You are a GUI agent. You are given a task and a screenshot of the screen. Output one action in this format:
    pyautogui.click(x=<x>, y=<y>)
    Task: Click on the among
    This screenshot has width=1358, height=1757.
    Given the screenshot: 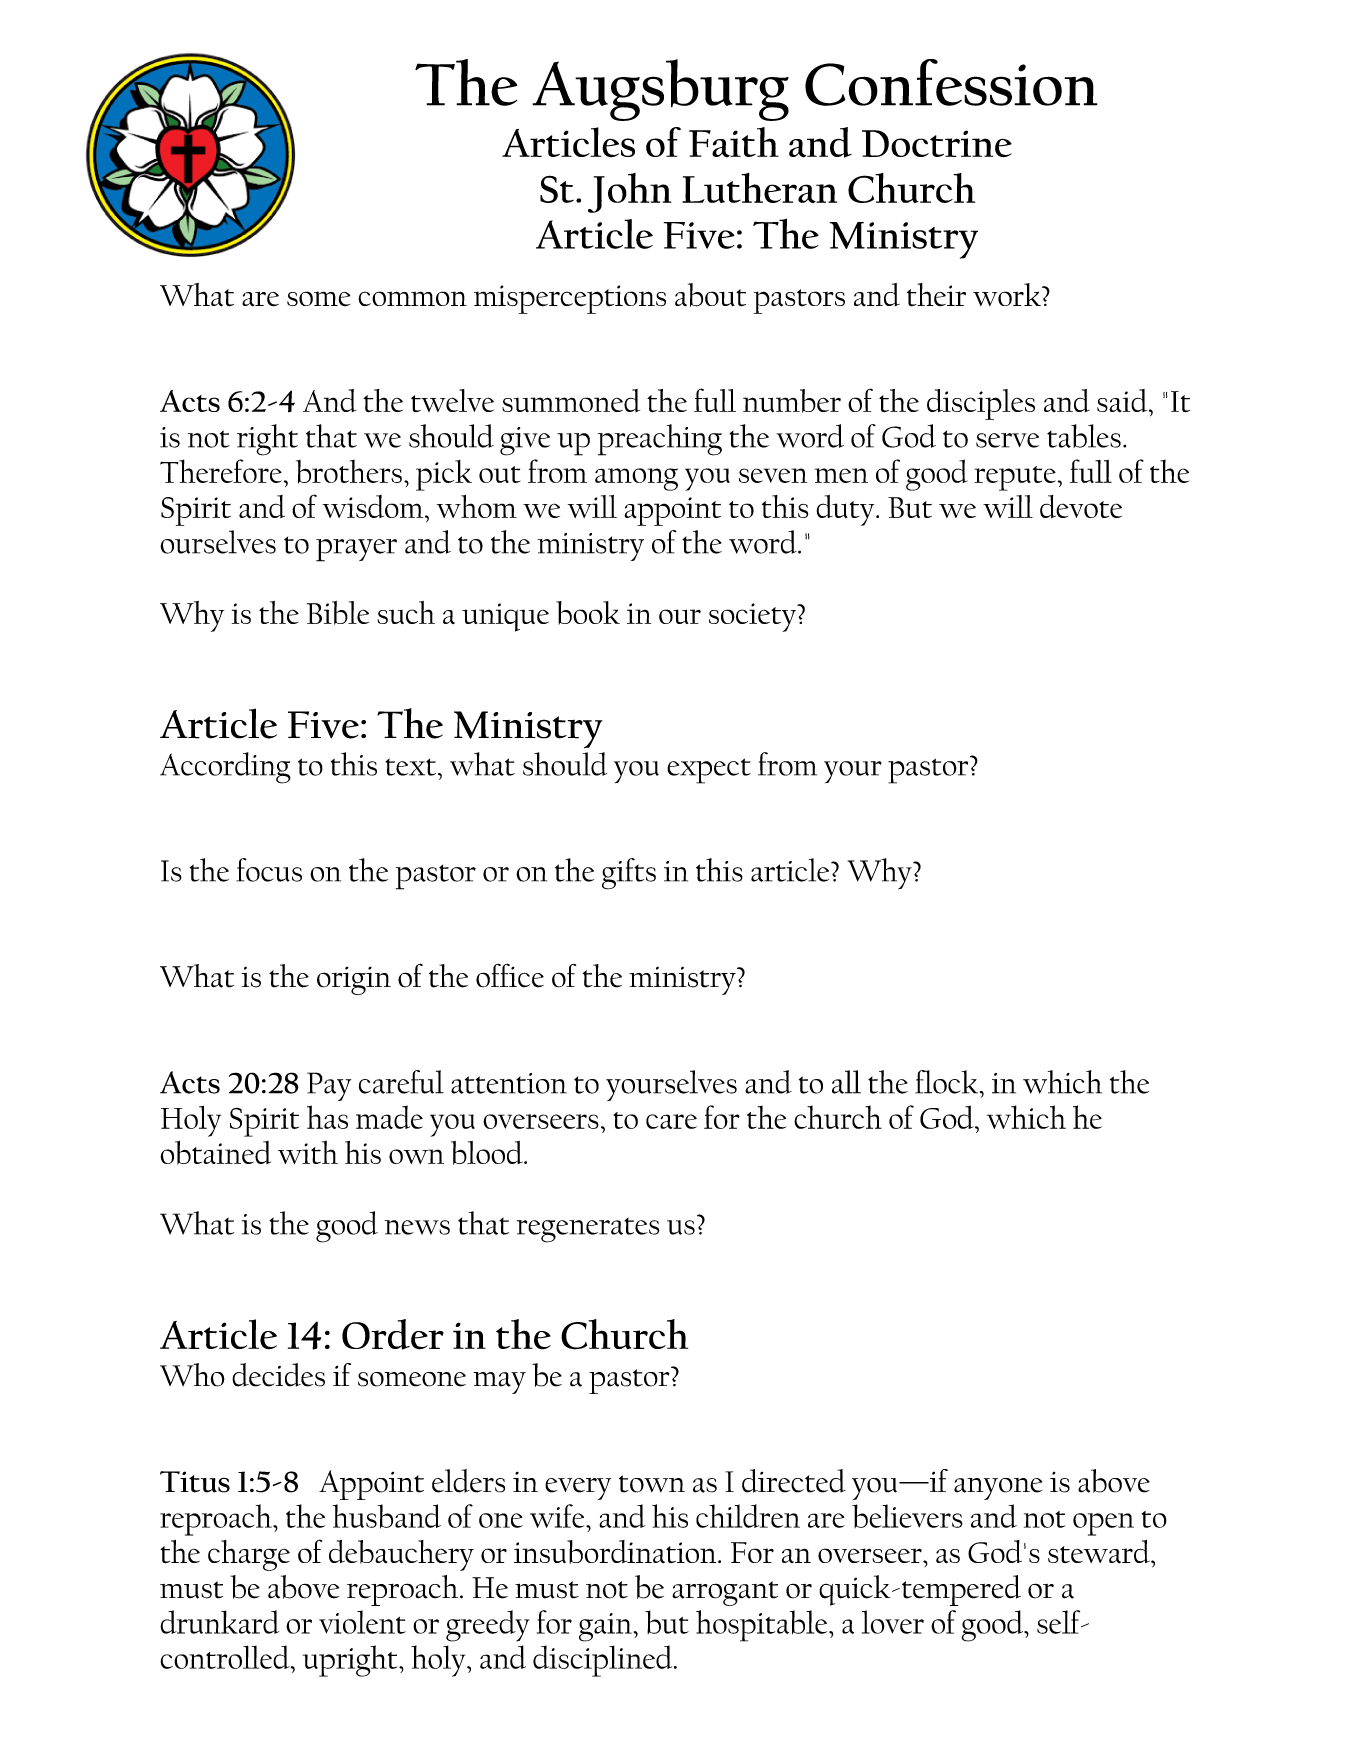 What is the action you would take?
    pyautogui.click(x=636, y=479)
